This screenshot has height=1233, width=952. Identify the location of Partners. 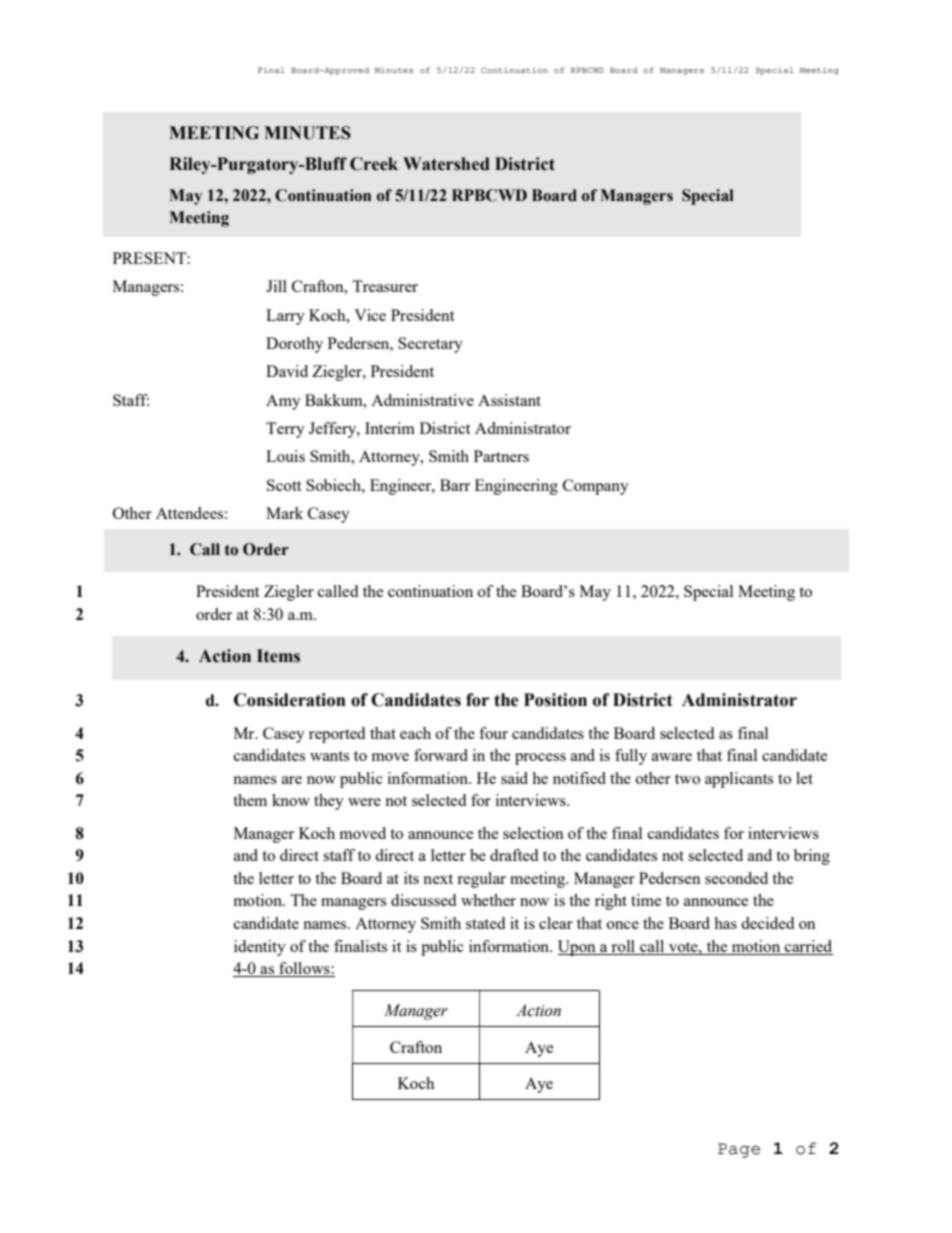
(501, 456).
